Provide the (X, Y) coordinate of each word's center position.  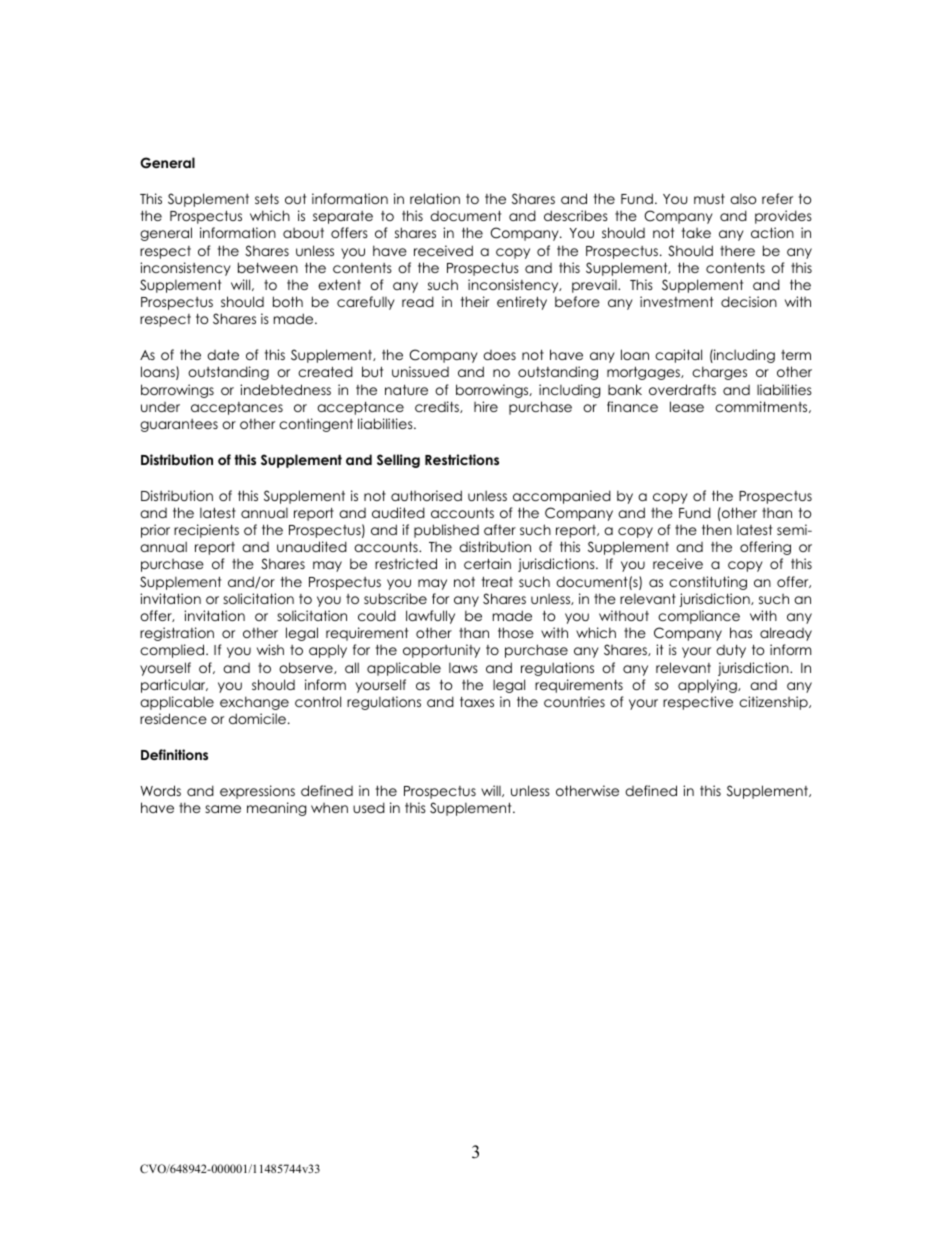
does (499, 355)
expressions (257, 792)
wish (270, 649)
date (223, 355)
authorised (426, 495)
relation (435, 198)
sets (267, 199)
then (717, 529)
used (369, 807)
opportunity (441, 651)
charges (719, 373)
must (709, 199)
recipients (206, 531)
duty (731, 651)
